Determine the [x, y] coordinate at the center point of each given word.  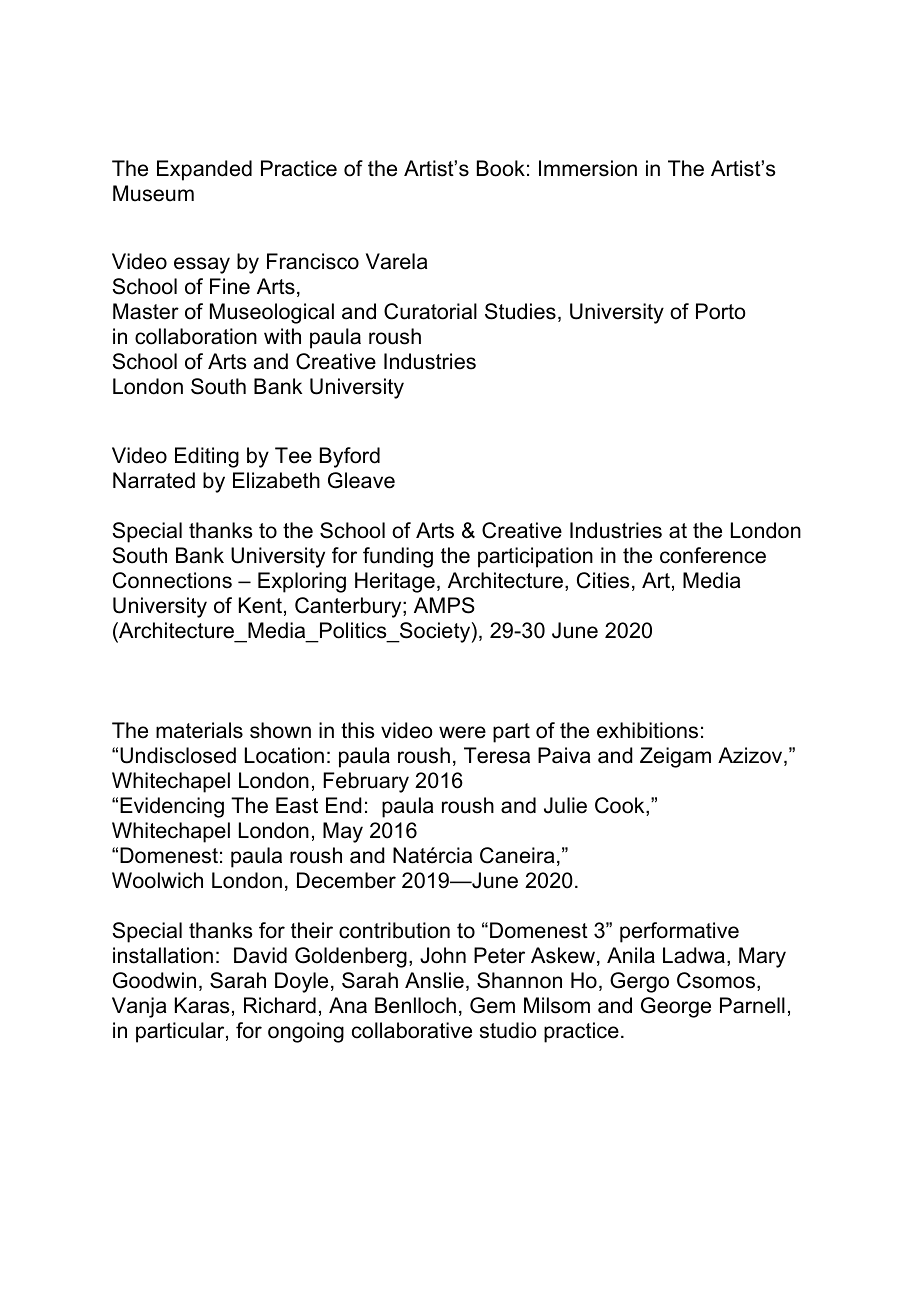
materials [199, 730]
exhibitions [647, 730]
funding [398, 557]
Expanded [204, 170]
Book [501, 168]
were [462, 732]
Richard [280, 1005]
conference [713, 555]
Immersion [588, 168]
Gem [492, 1005]
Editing [207, 457]
